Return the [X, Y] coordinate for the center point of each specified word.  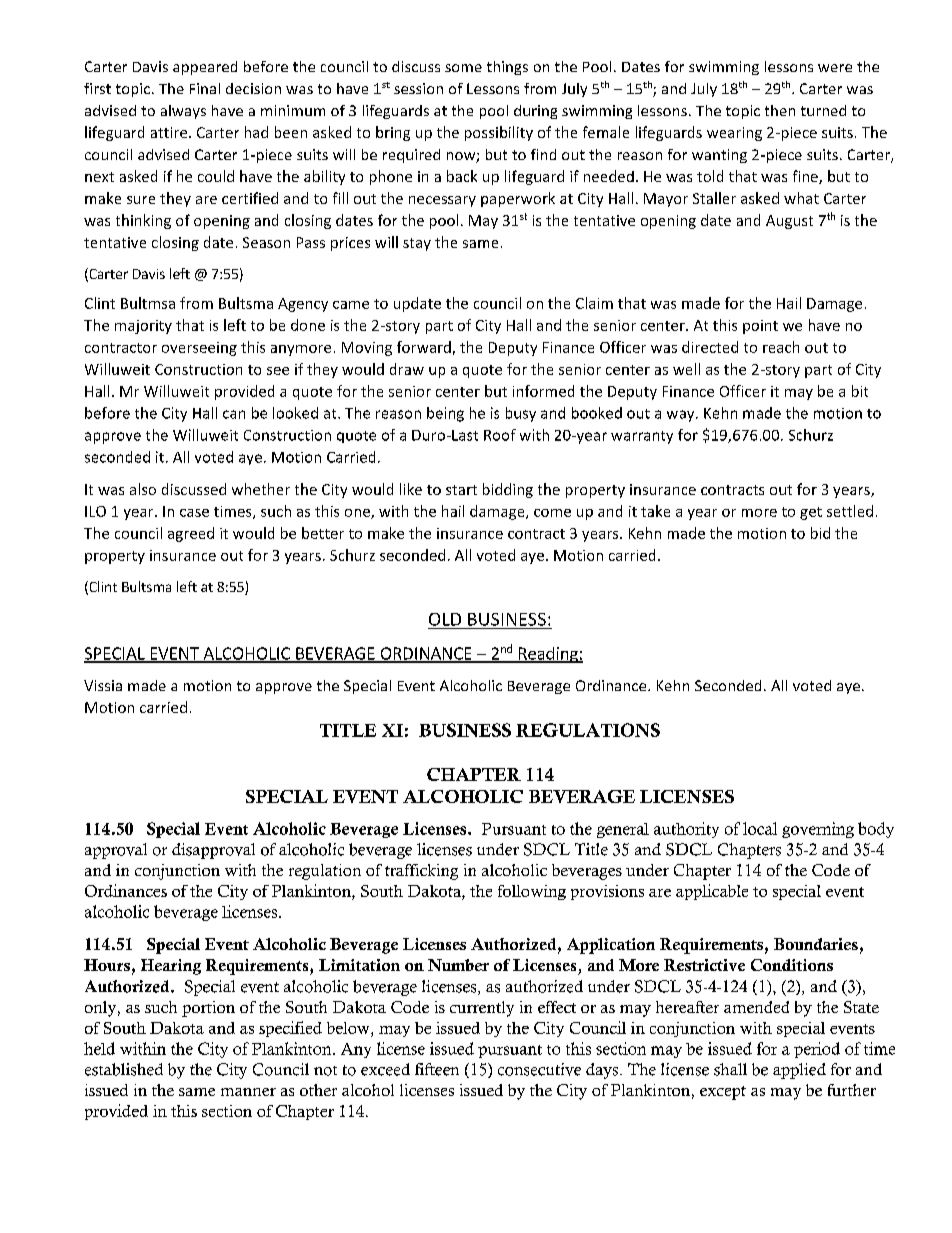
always [183, 112]
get [811, 513]
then [780, 110]
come [552, 513]
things [507, 68]
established [124, 1069]
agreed [191, 534]
